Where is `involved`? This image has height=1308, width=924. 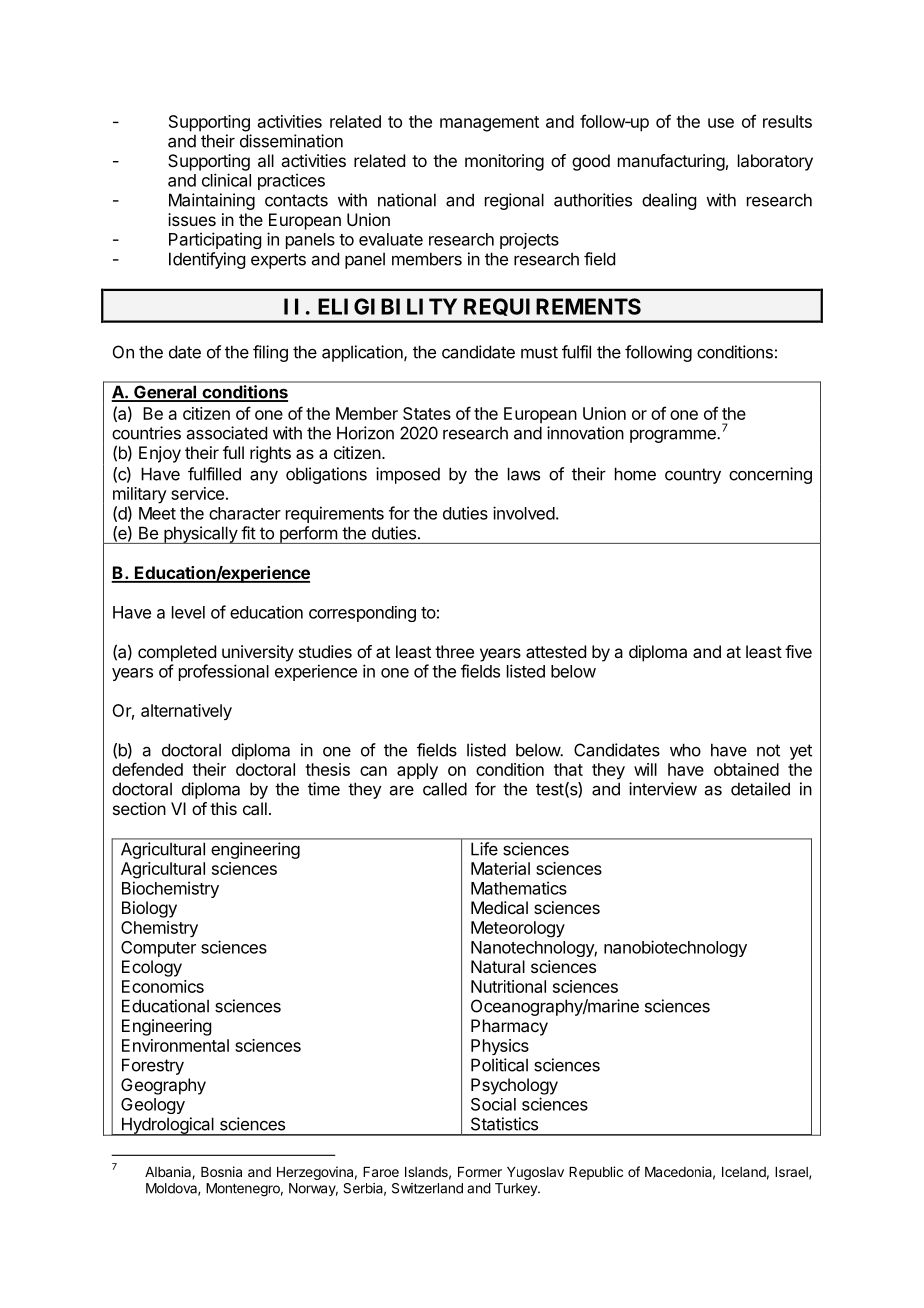
involved is located at coordinates (524, 513).
